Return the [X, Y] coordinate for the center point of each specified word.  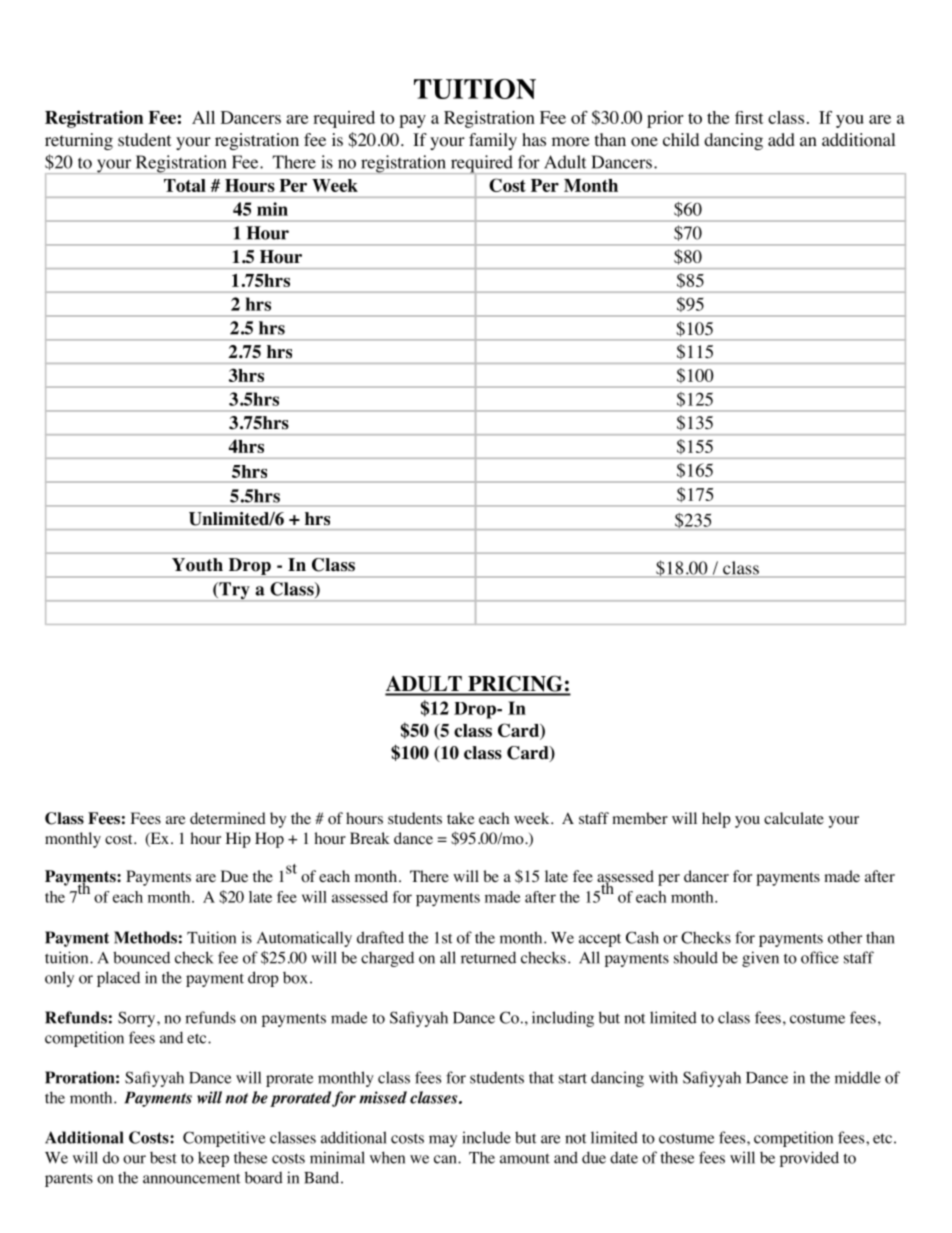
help [716, 820]
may [443, 1141]
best [163, 1158]
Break [370, 838]
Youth [197, 565]
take [461, 818]
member [640, 818]
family [493, 141]
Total [185, 185]
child [681, 139]
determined [228, 818]
